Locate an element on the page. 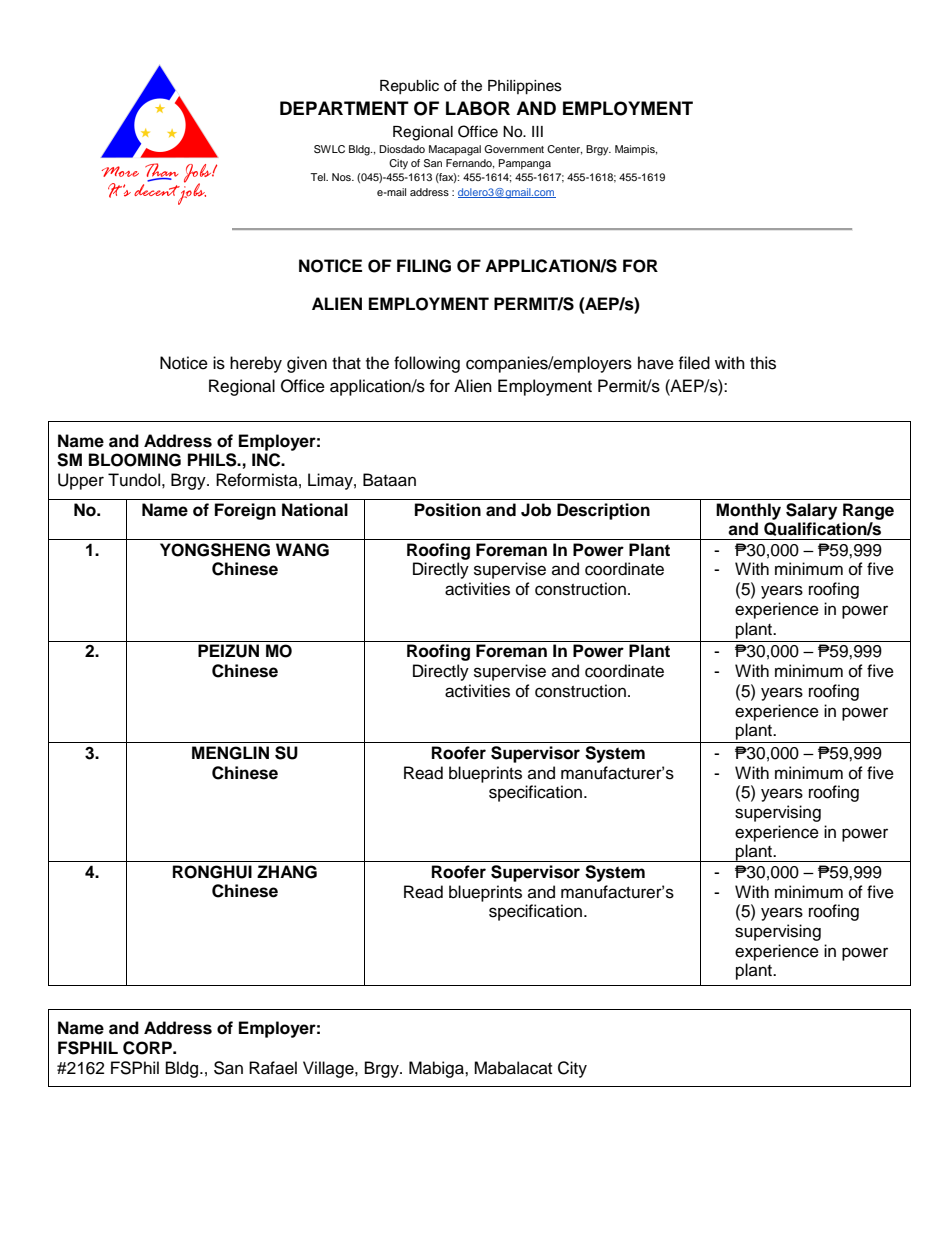  Position is located at coordinates (448, 510).
